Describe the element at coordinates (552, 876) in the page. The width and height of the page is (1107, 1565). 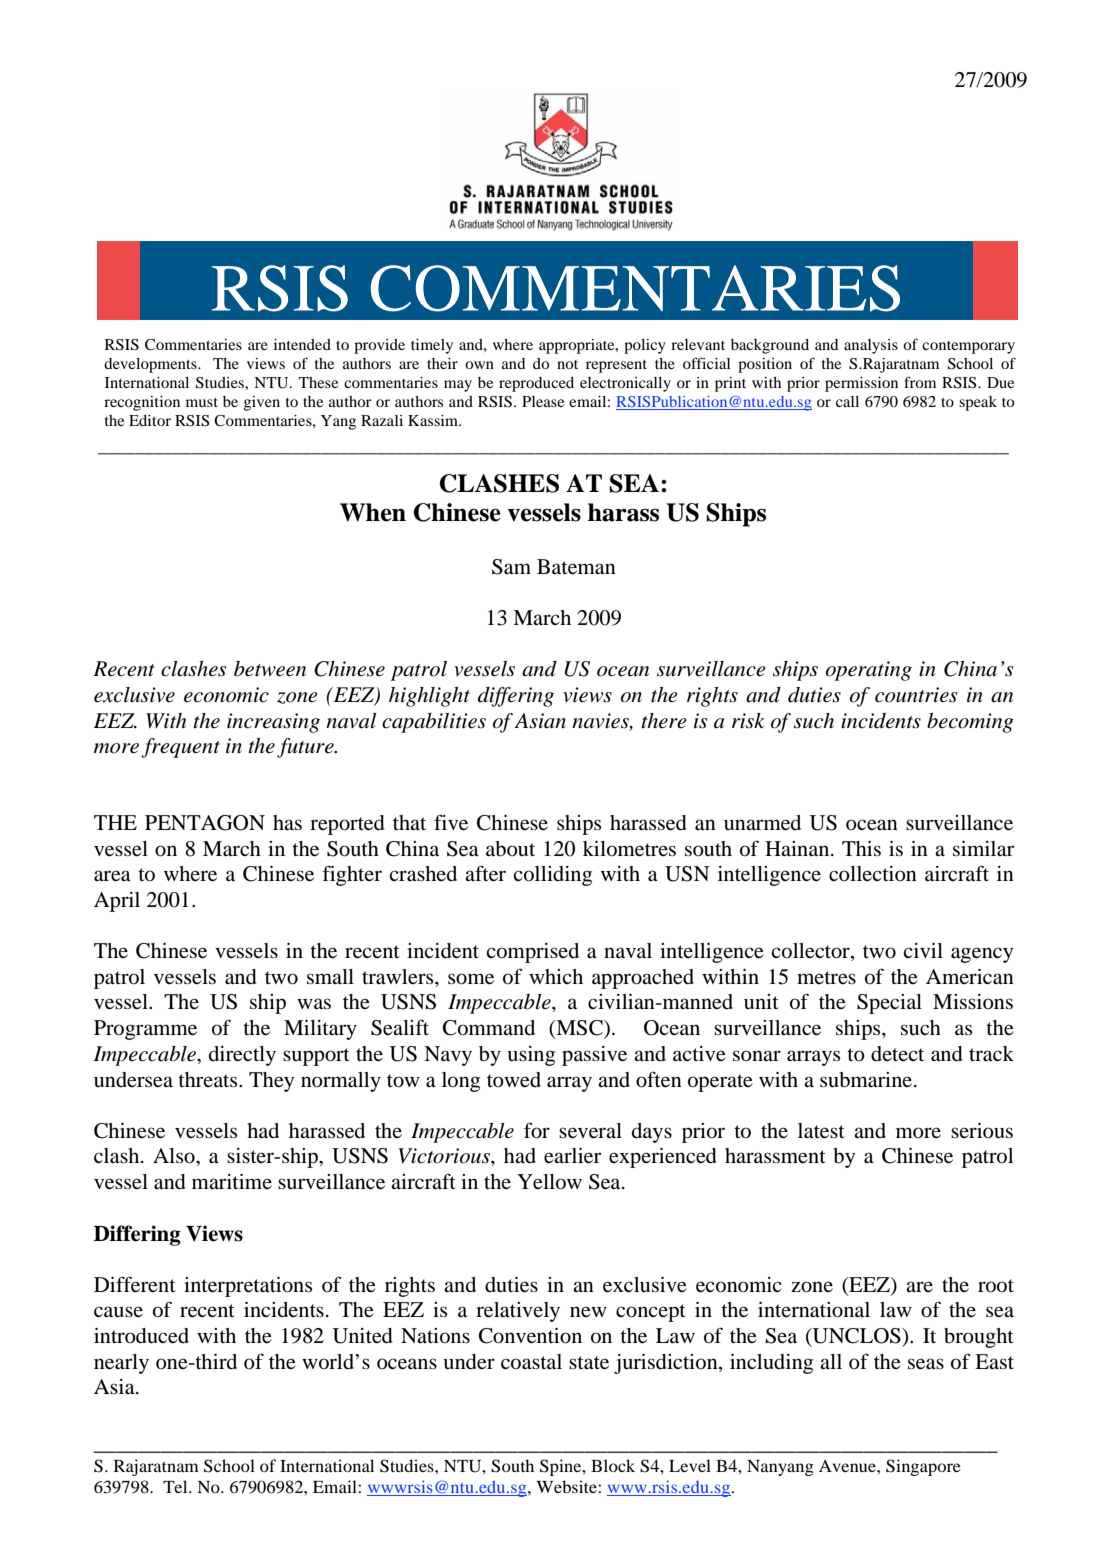
I see `colliding` at that location.
